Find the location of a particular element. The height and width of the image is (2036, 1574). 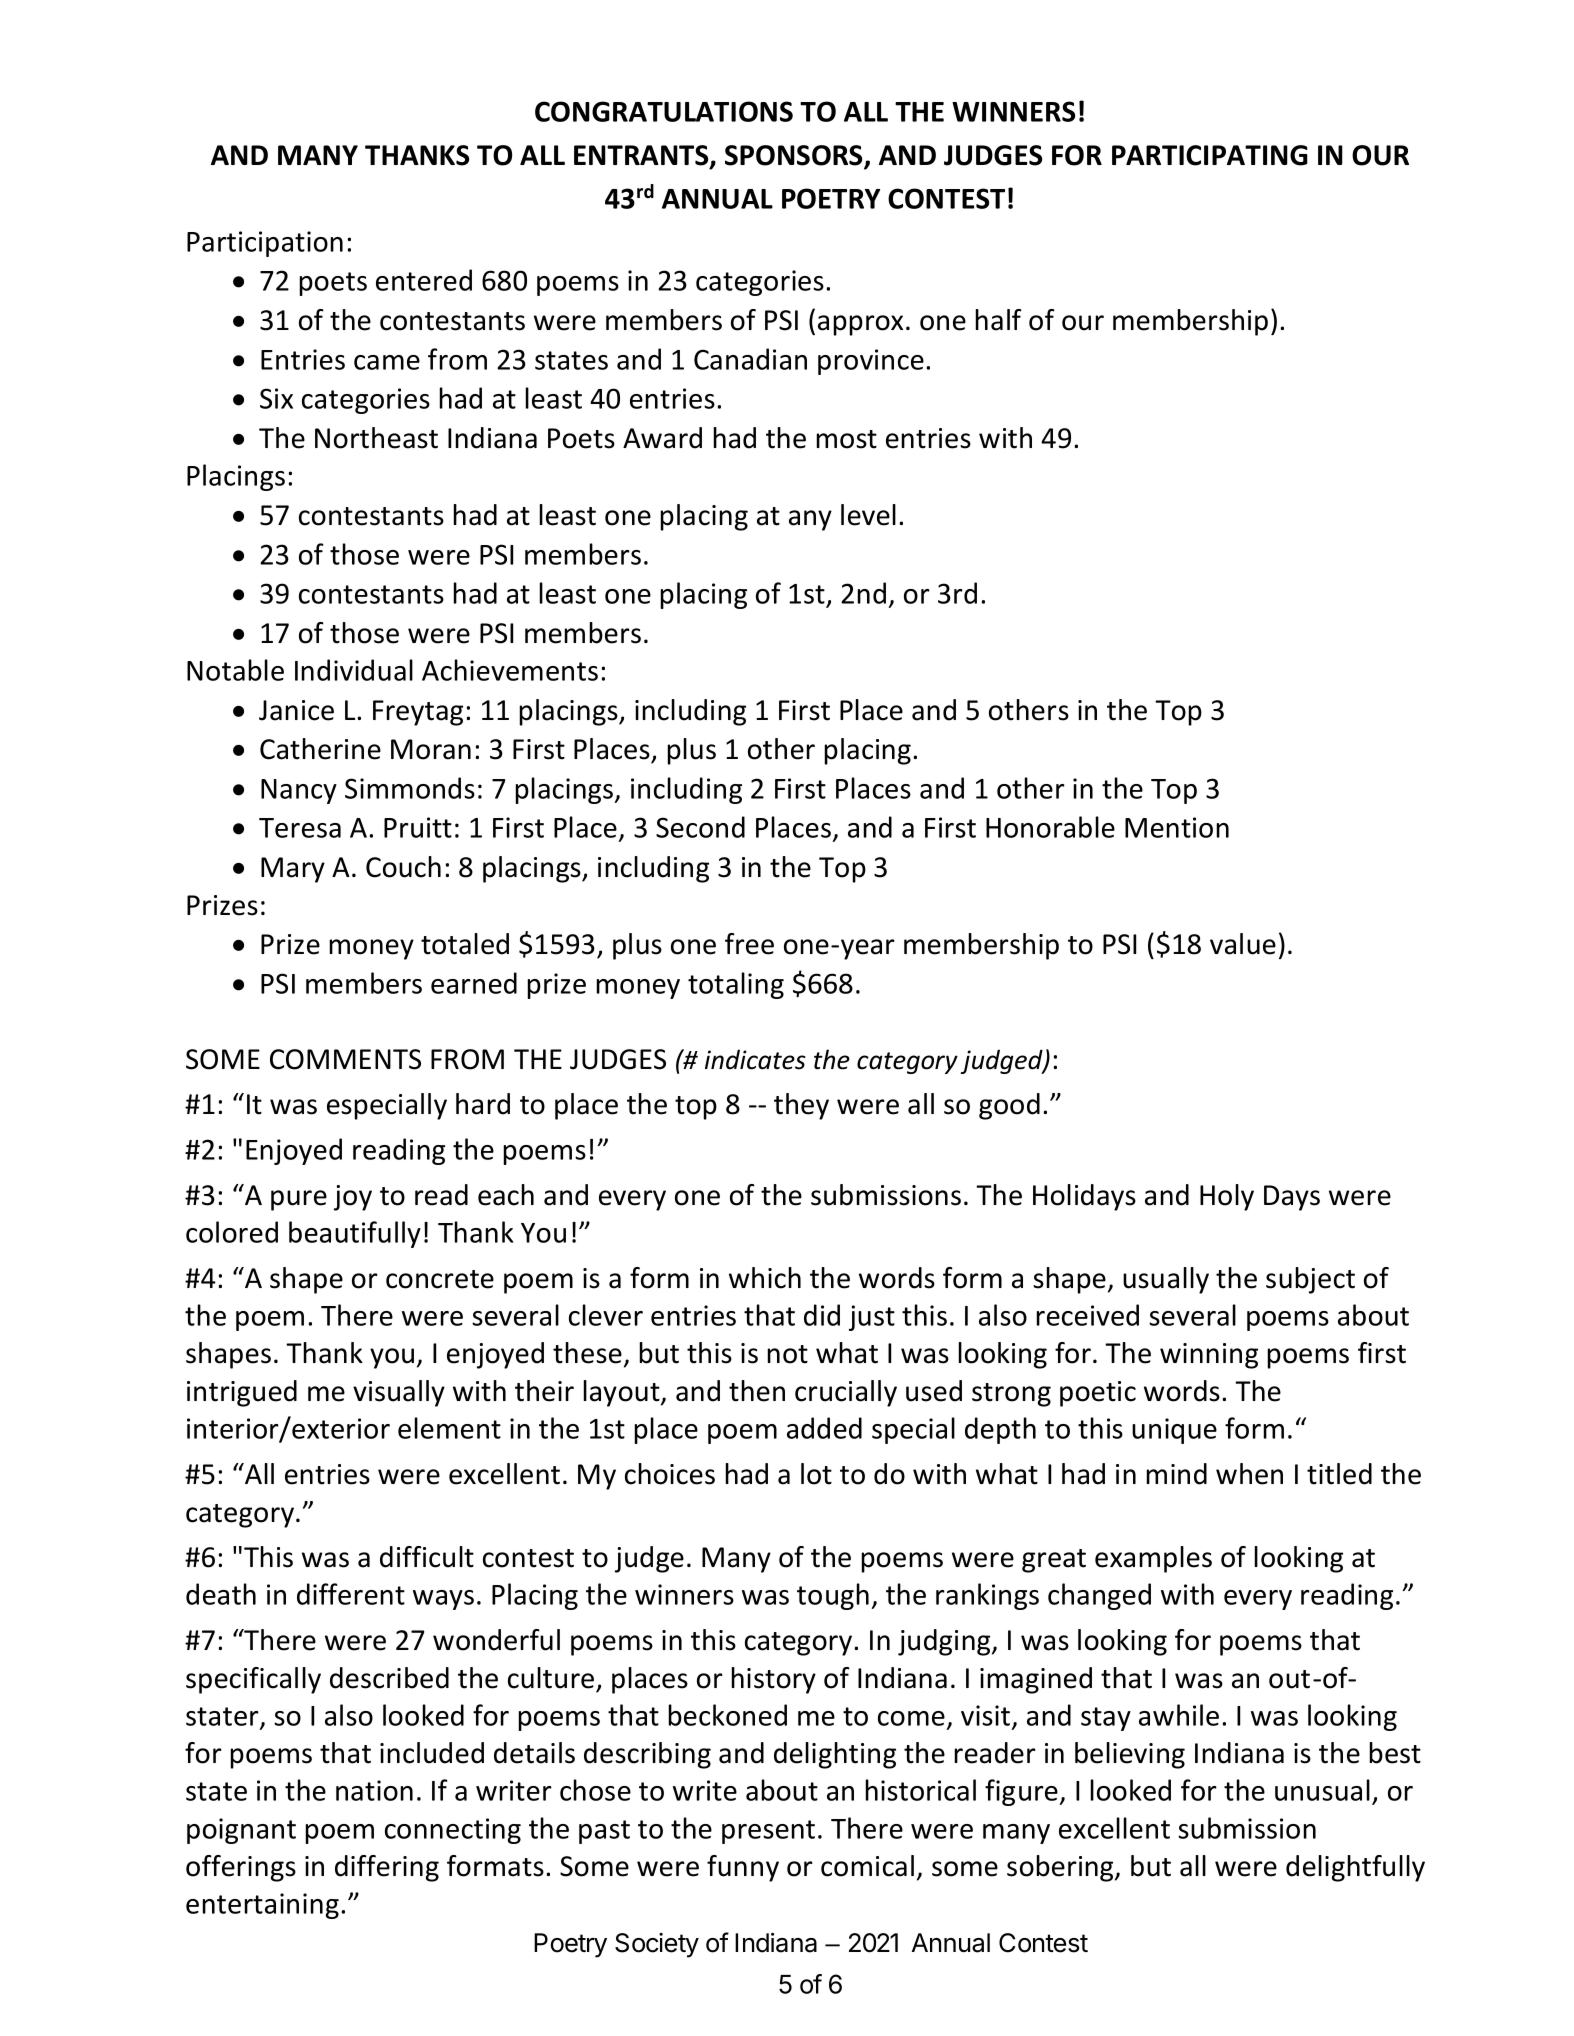

lot is located at coordinates (816, 1474).
